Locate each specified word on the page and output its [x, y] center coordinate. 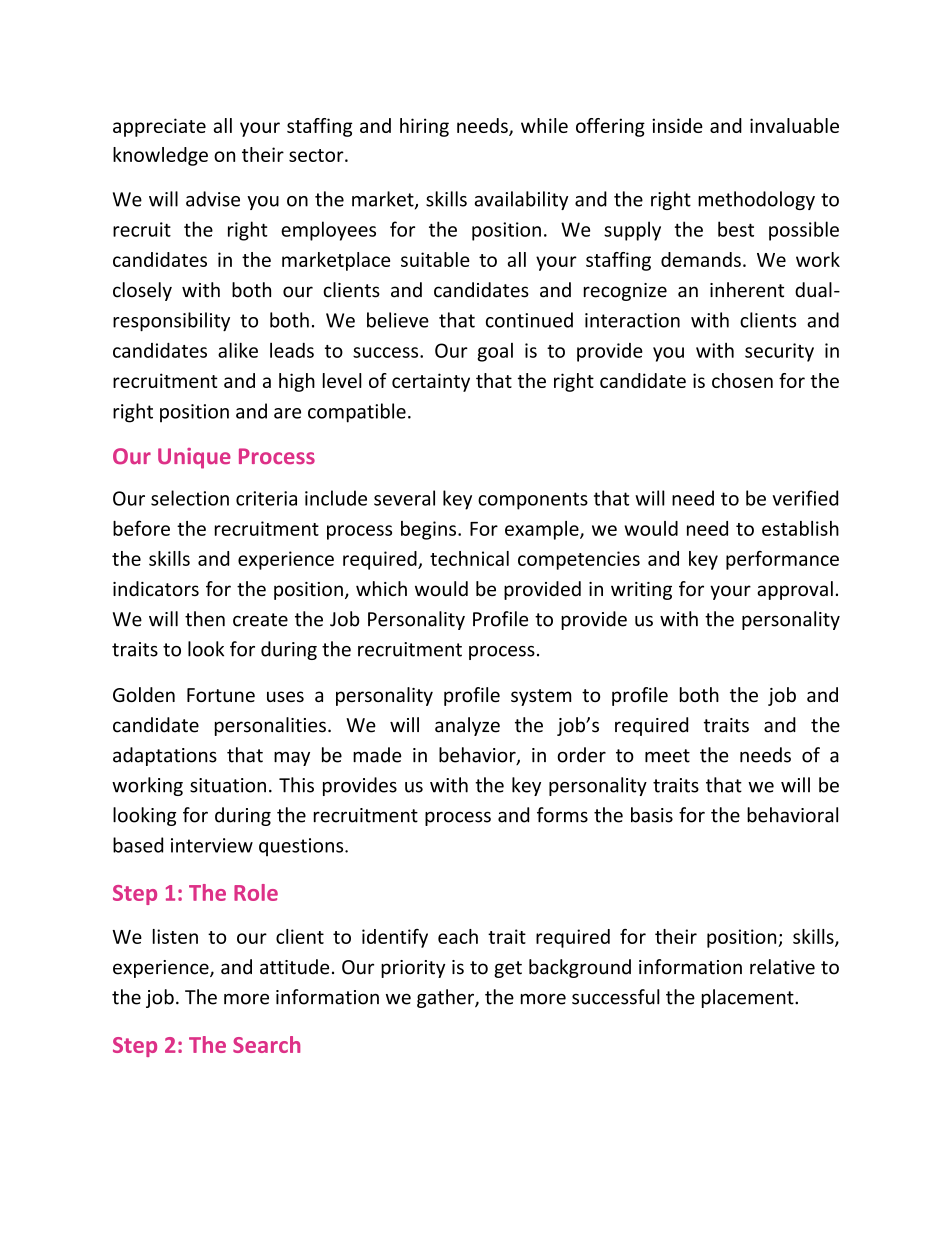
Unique [194, 458]
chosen [742, 380]
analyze [467, 726]
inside [677, 125]
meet [667, 756]
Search [266, 1044]
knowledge [160, 156]
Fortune [221, 695]
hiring [424, 127]
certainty [431, 382]
